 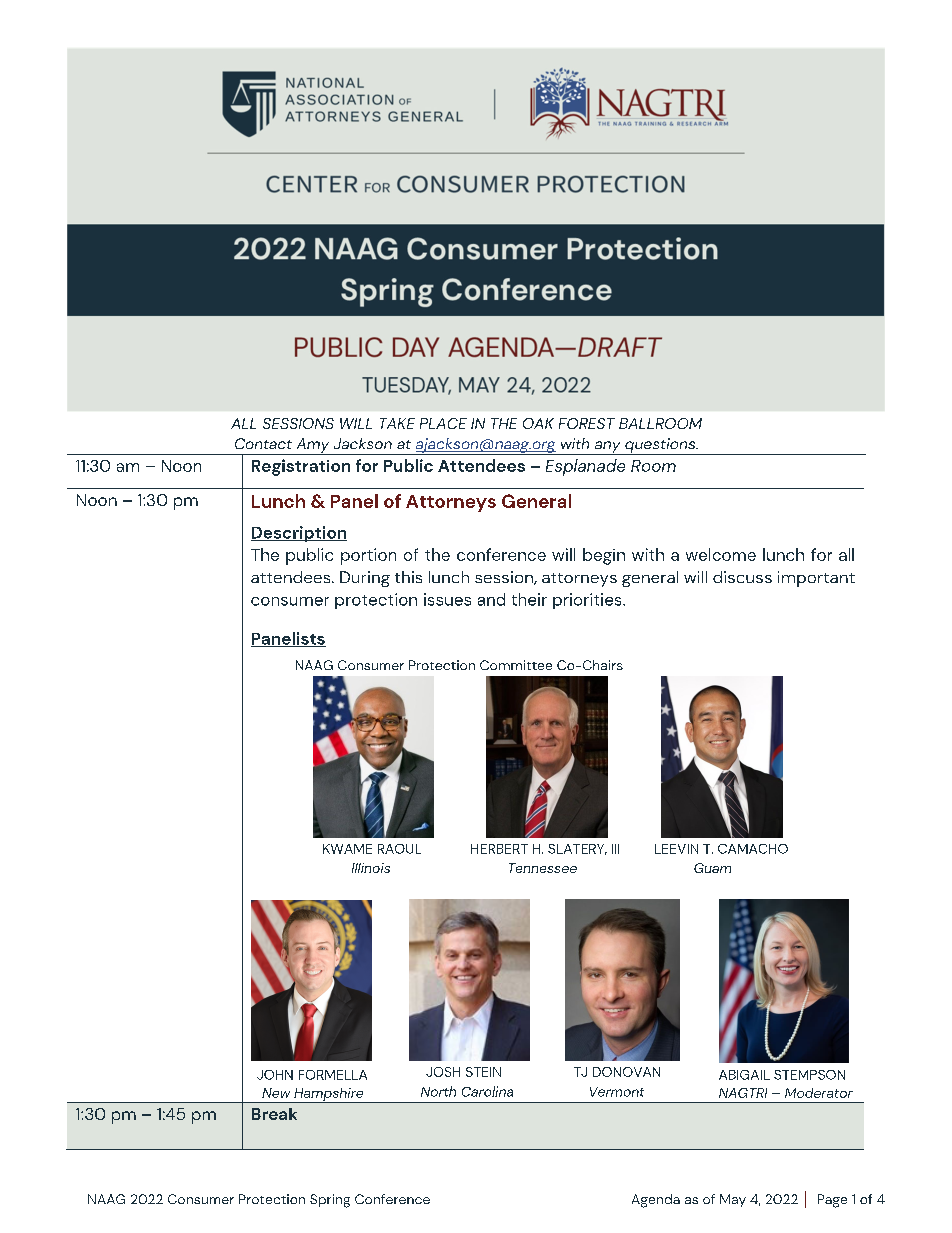 I want to click on May, so click(x=733, y=1200).
